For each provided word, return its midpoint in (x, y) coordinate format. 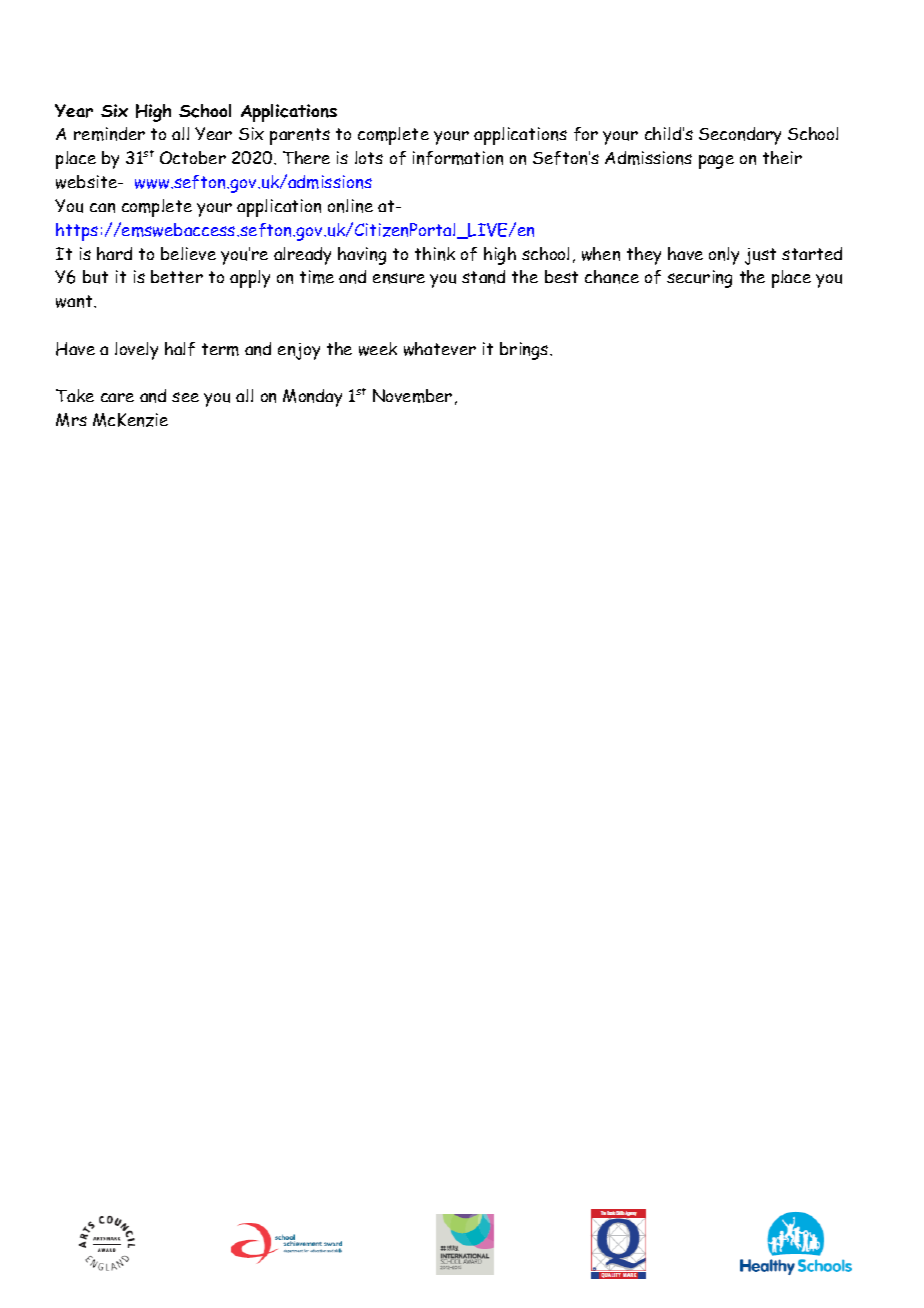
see (185, 397)
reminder (109, 134)
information (458, 158)
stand (483, 277)
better (177, 276)
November (412, 396)
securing (699, 279)
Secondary (740, 136)
